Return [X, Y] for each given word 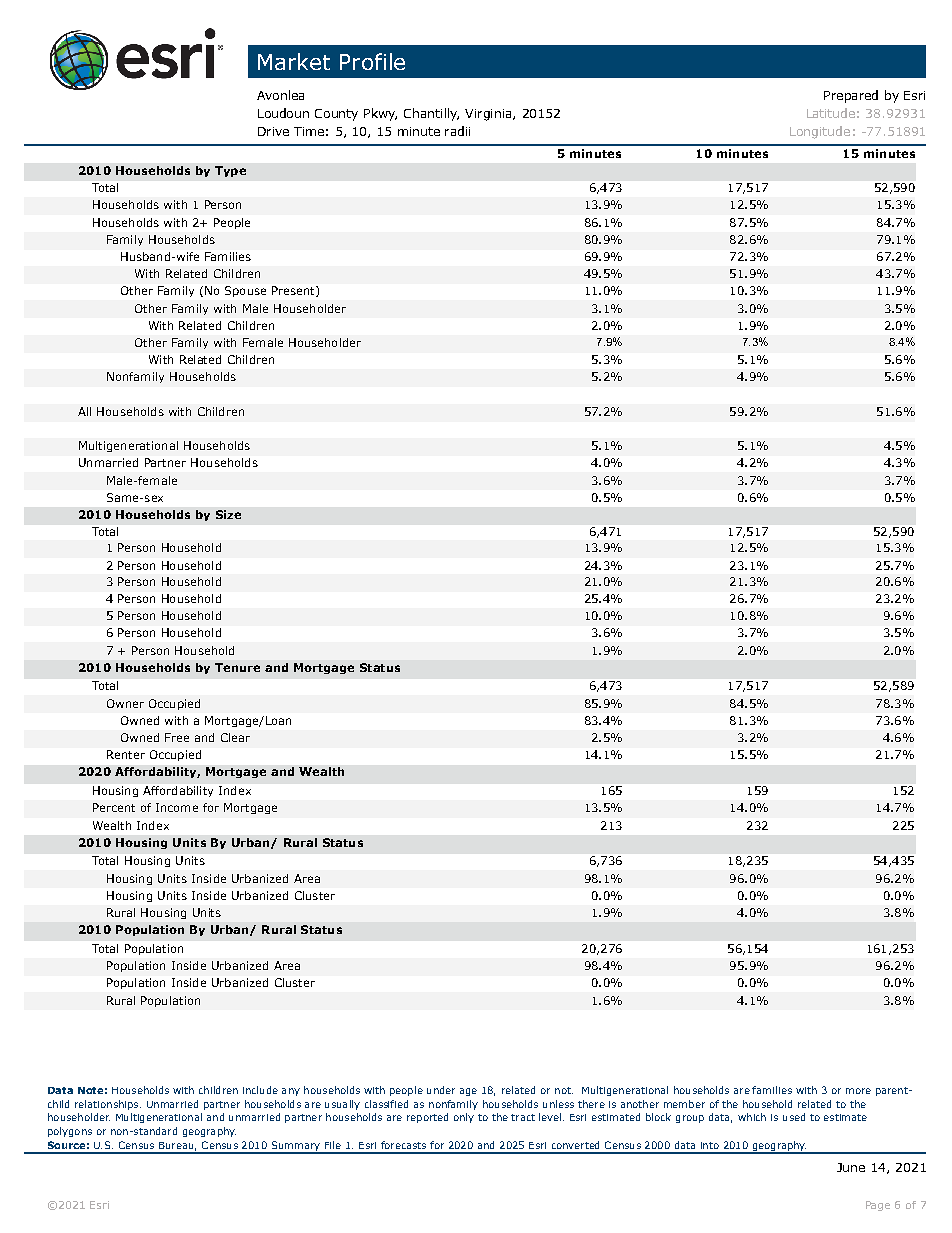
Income [177, 807]
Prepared [851, 96]
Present [294, 291]
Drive [273, 131]
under [441, 1090]
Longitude [820, 132]
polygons [70, 1132]
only [464, 1118]
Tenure [237, 667]
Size [228, 514]
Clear [235, 737]
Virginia [489, 115]
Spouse [245, 291]
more [858, 1091]
